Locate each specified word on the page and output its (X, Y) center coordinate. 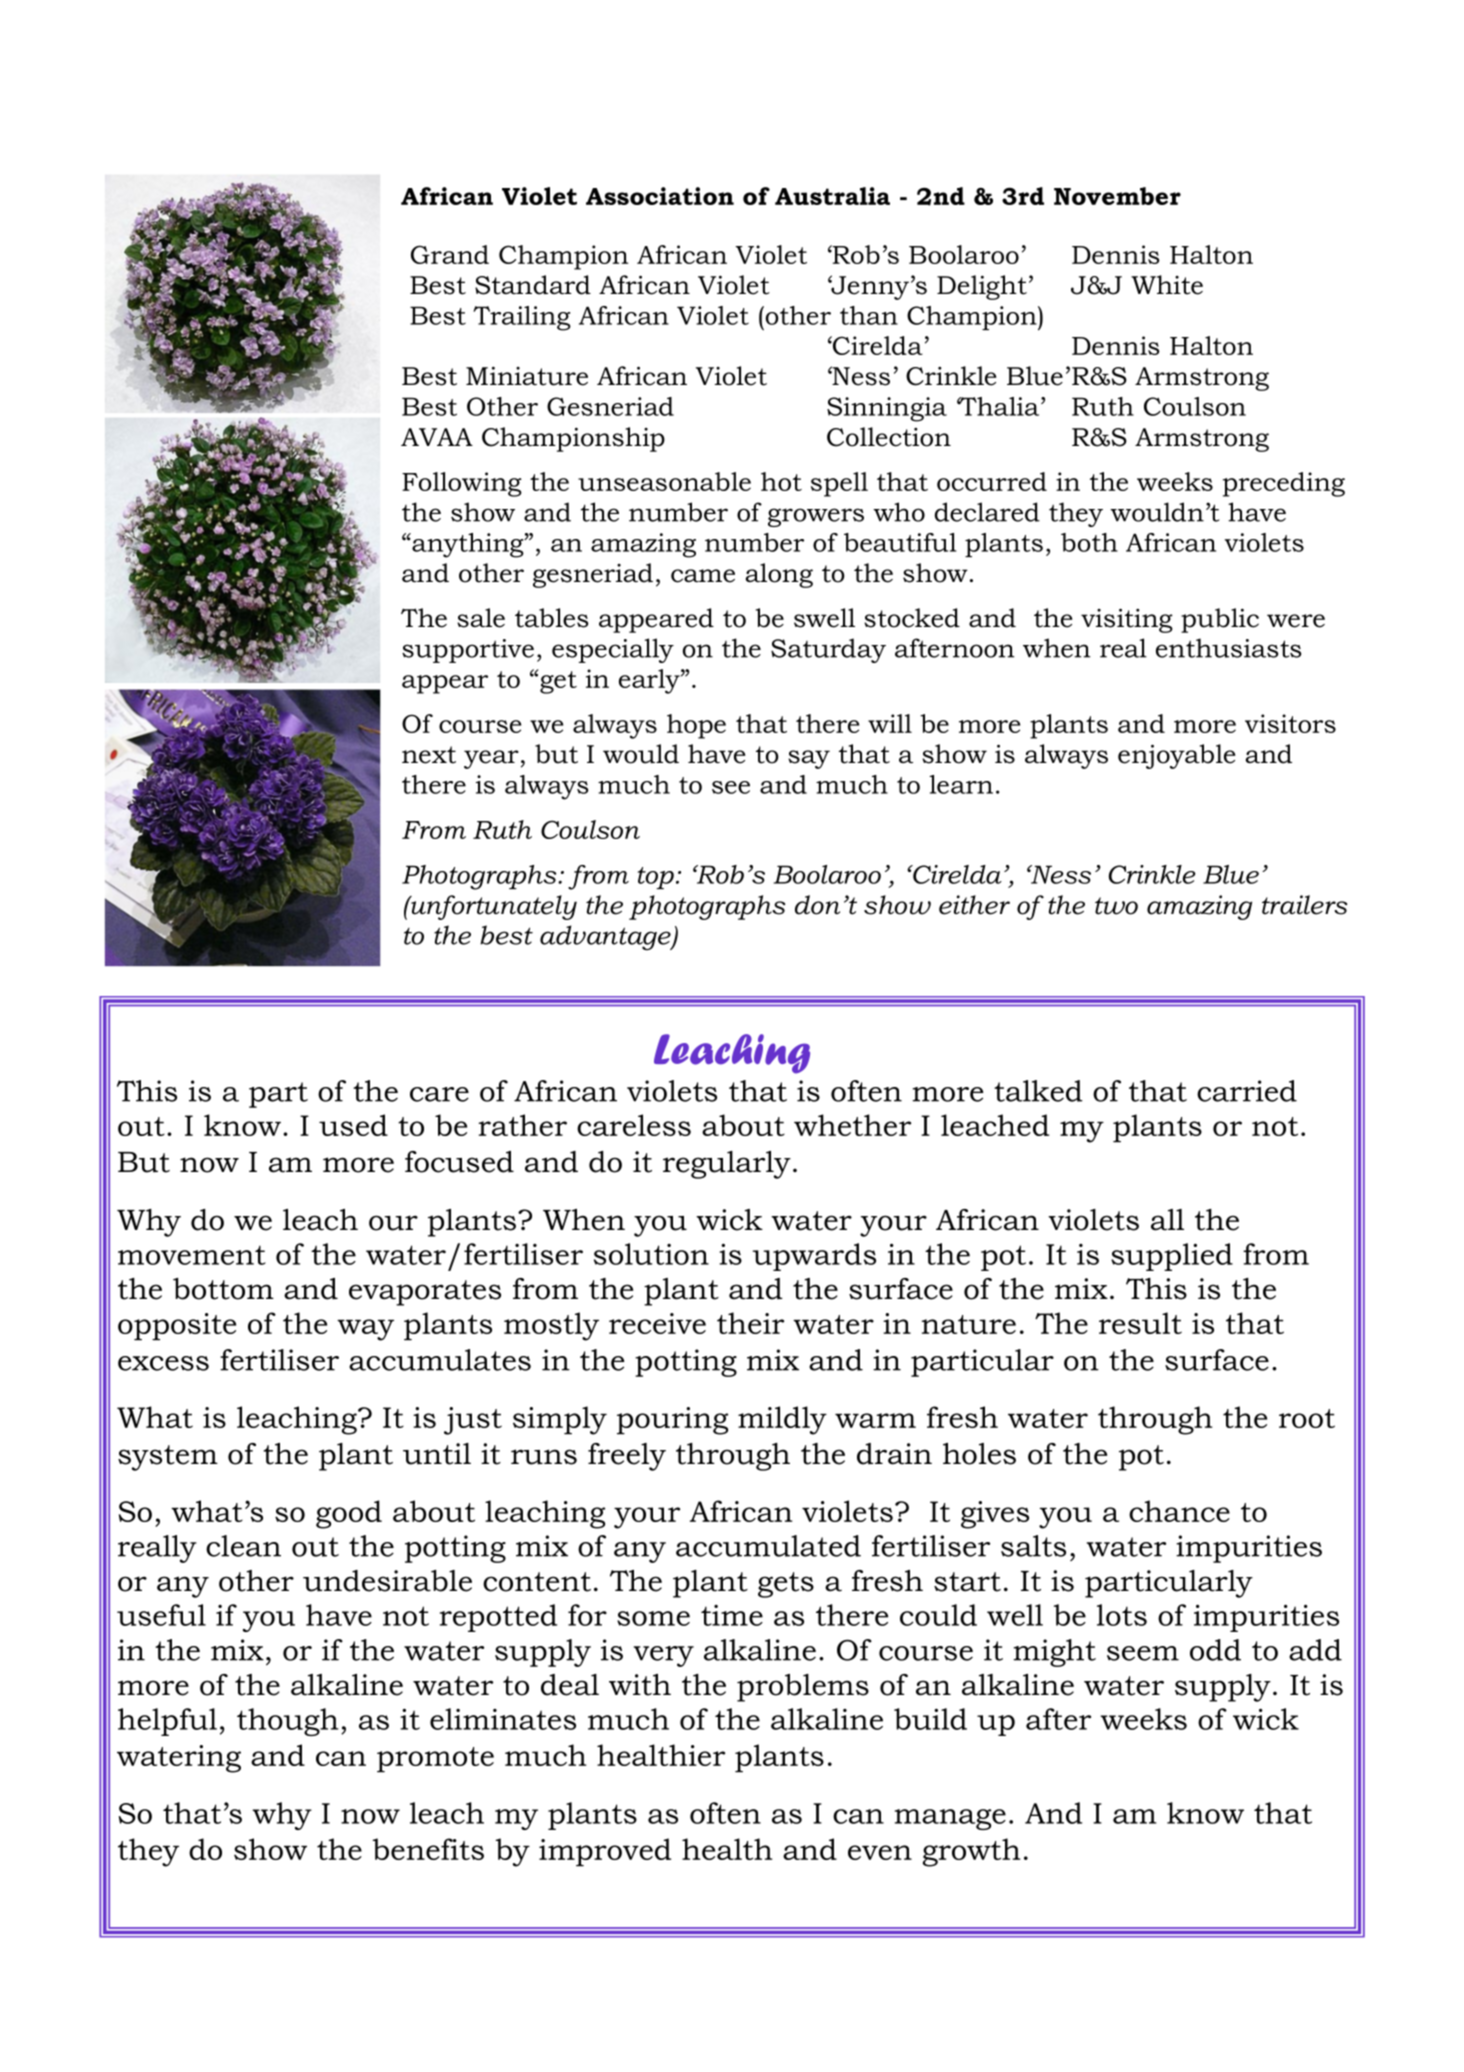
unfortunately (493, 907)
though (287, 1722)
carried (1247, 1091)
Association (660, 196)
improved (605, 1852)
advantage (606, 938)
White (1167, 285)
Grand (450, 254)
